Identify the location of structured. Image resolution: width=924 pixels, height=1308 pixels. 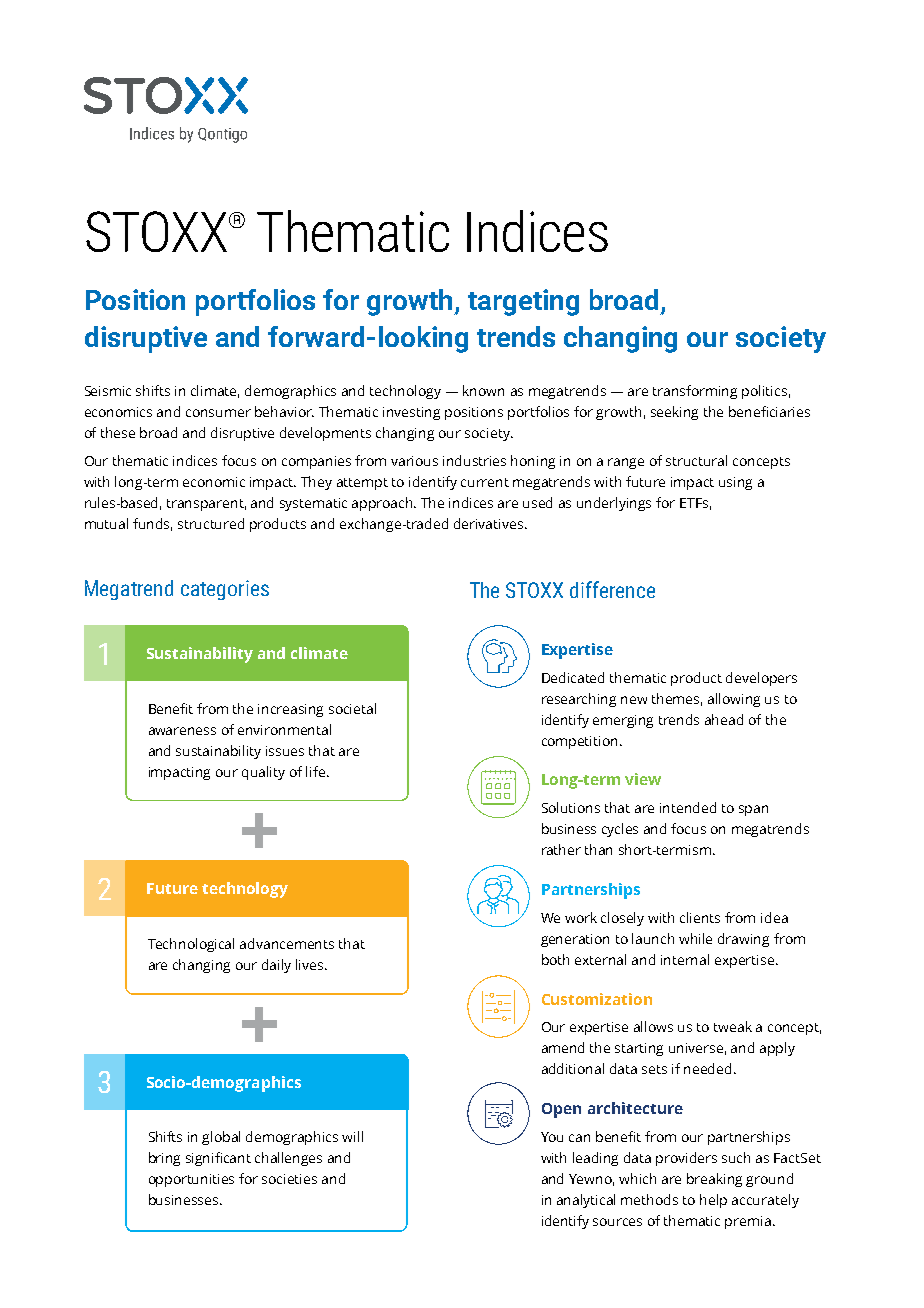
(211, 523).
